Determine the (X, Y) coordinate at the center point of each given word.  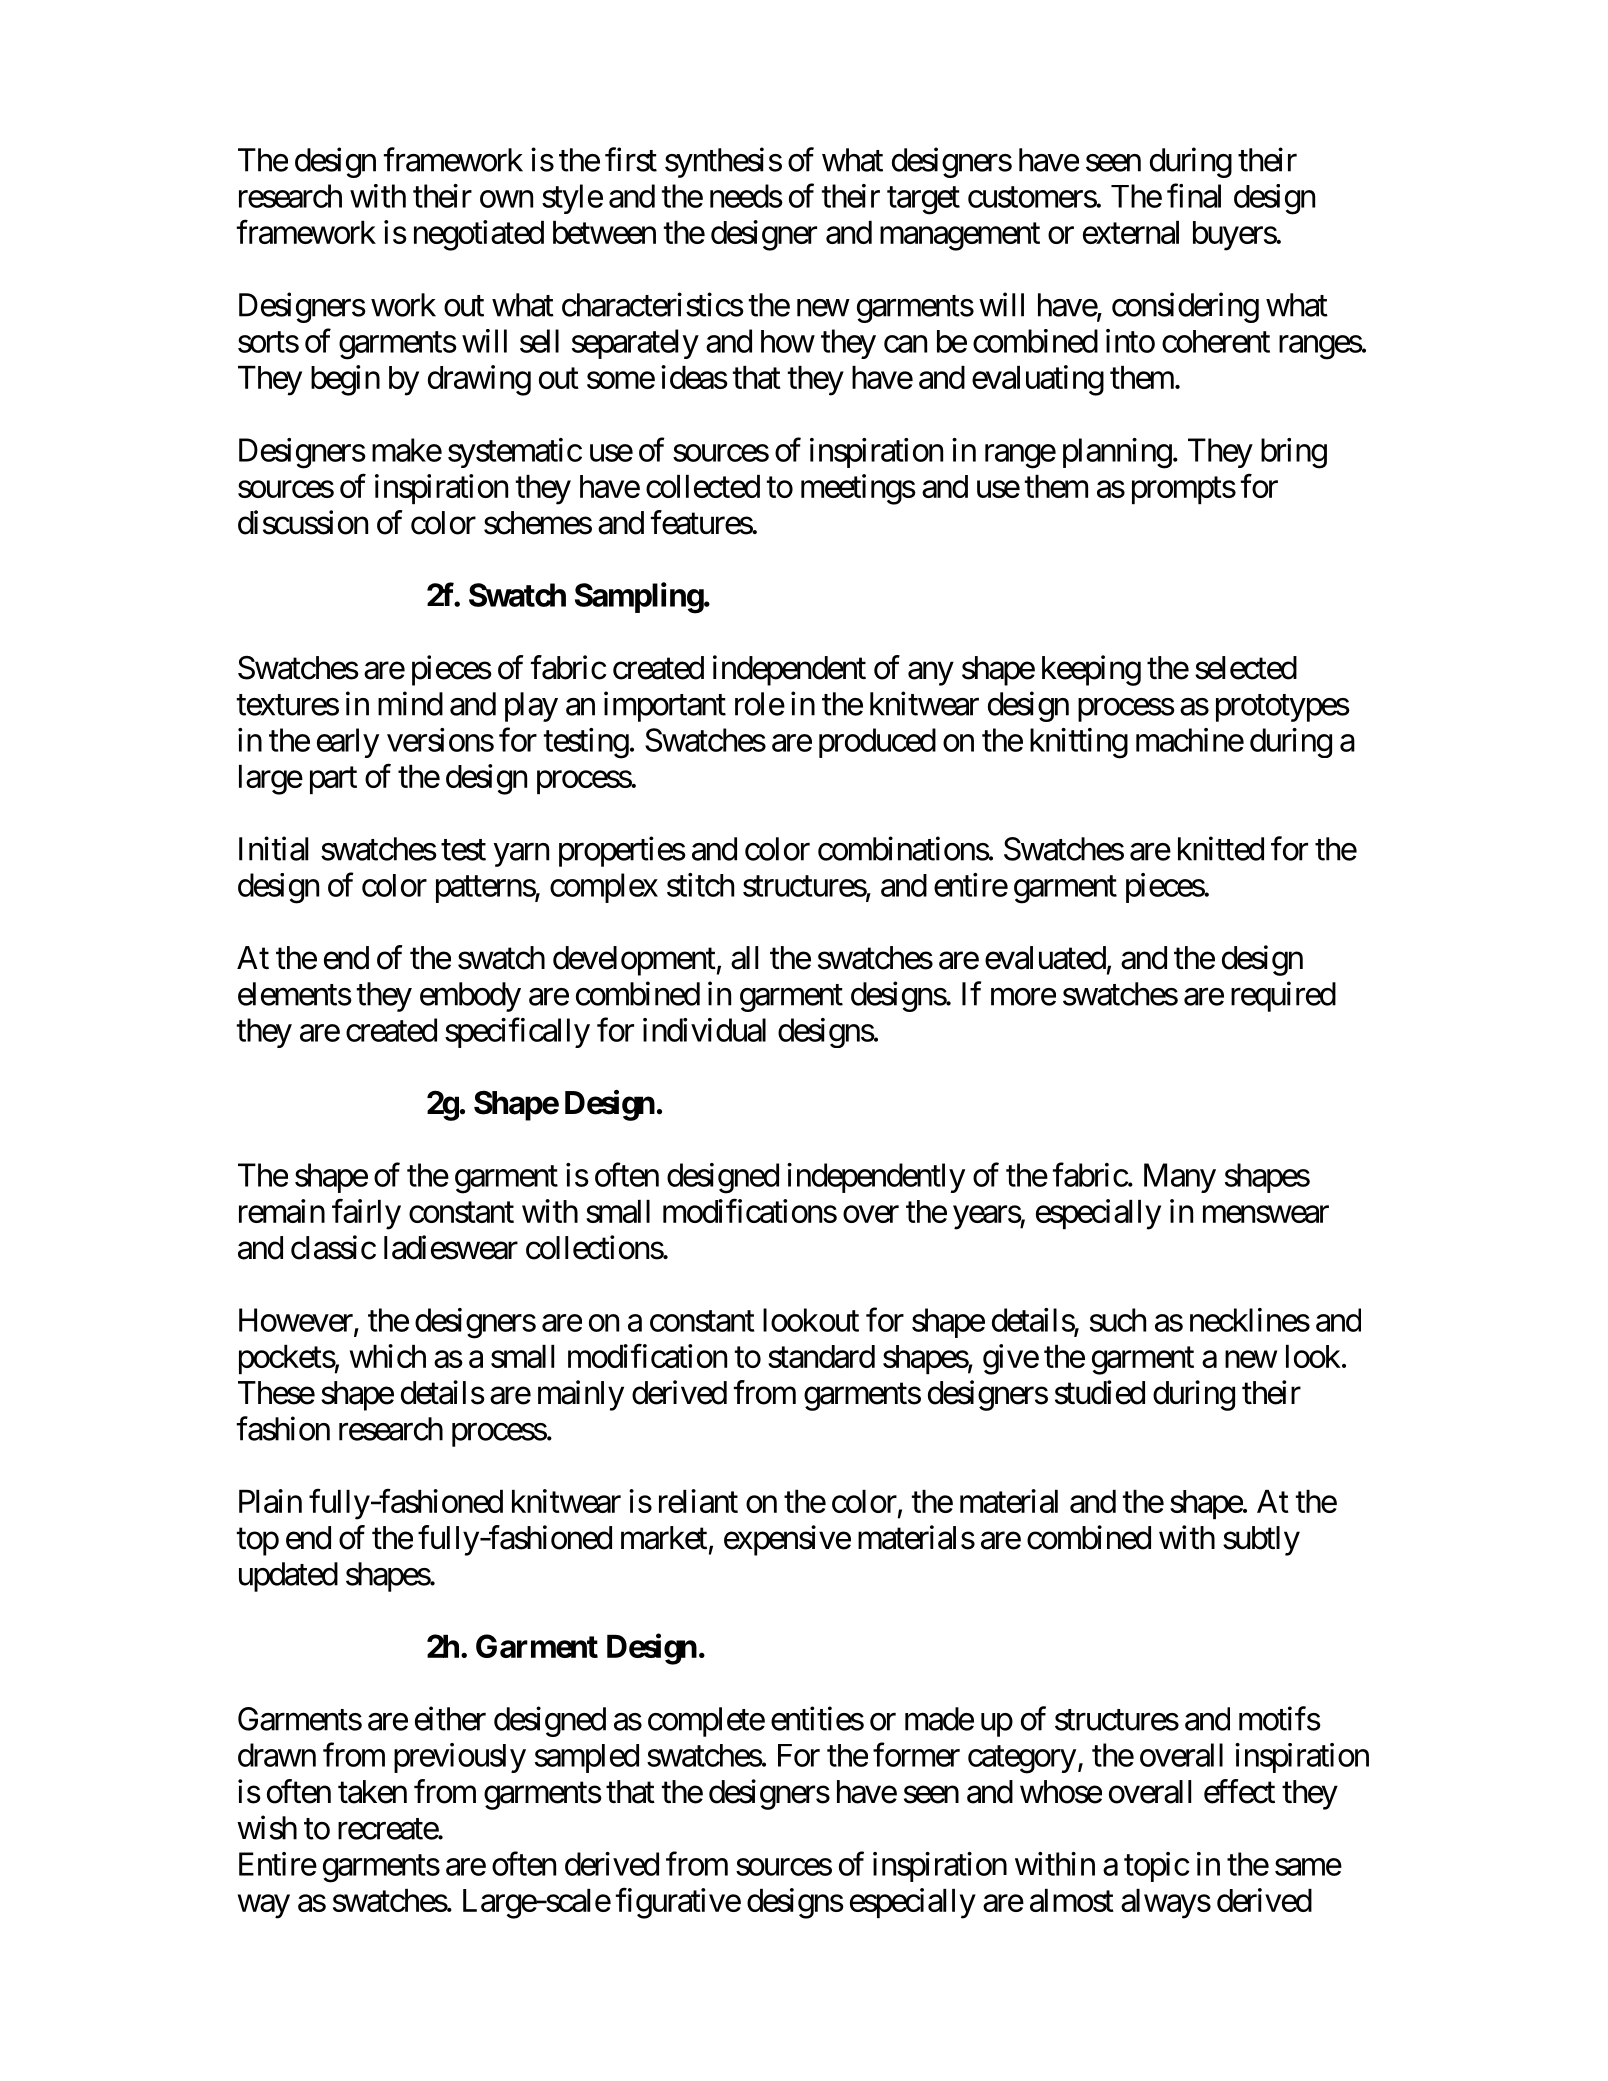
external (1131, 232)
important (665, 706)
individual (704, 1030)
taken (372, 1792)
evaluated (1045, 958)
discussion (303, 522)
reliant (698, 1501)
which (388, 1356)
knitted (1221, 848)
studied (1100, 1392)
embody (470, 997)
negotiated (479, 235)
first (631, 159)
